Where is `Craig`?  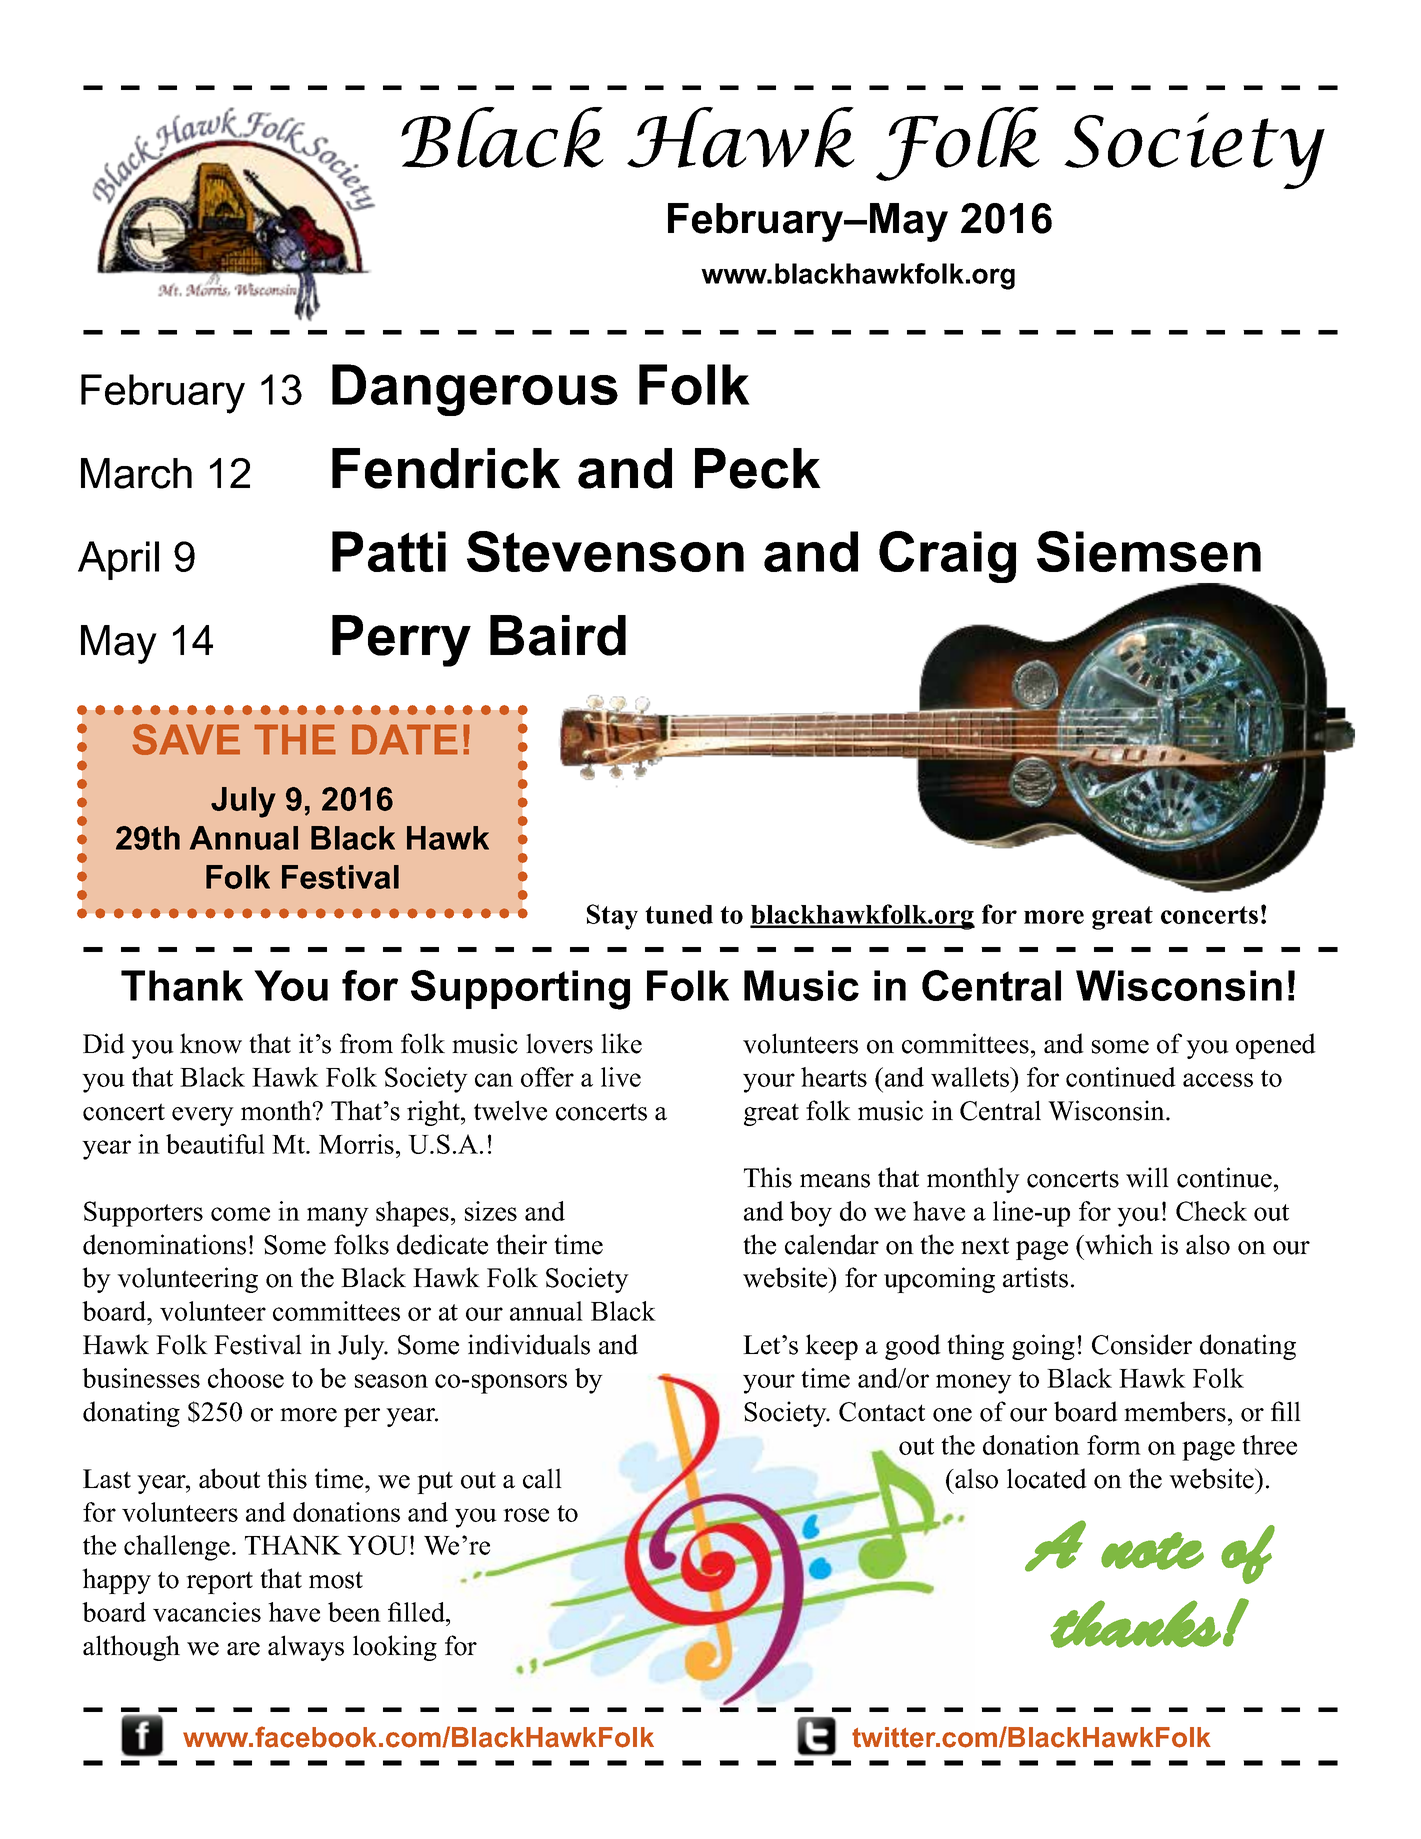 Craig is located at coordinates (947, 557).
